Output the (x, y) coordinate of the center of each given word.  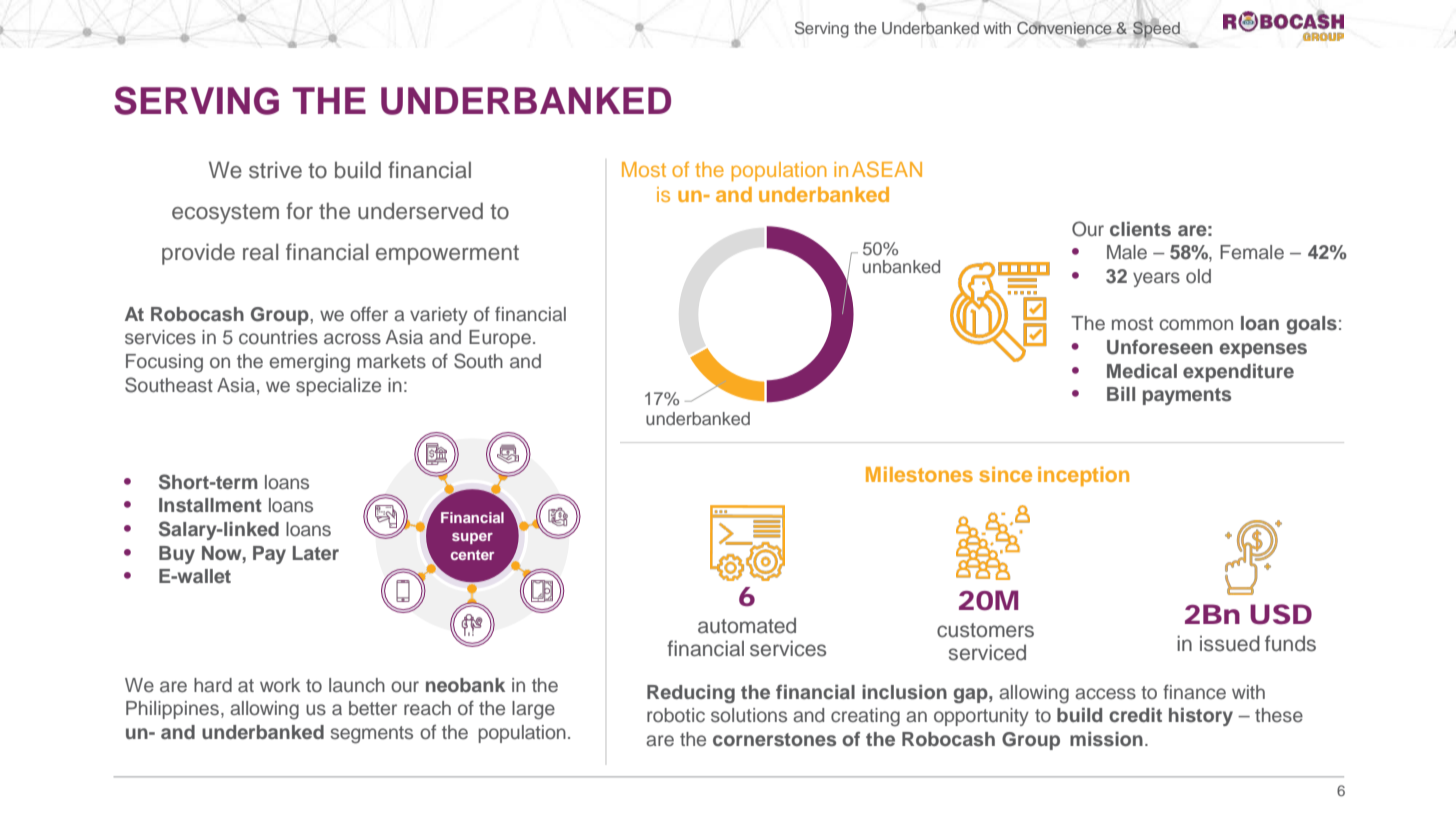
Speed (1156, 29)
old (1198, 276)
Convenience (1064, 28)
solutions (749, 715)
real (260, 252)
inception (1083, 476)
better (373, 708)
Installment (210, 505)
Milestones (919, 474)
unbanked (901, 266)
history (1201, 717)
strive (275, 170)
